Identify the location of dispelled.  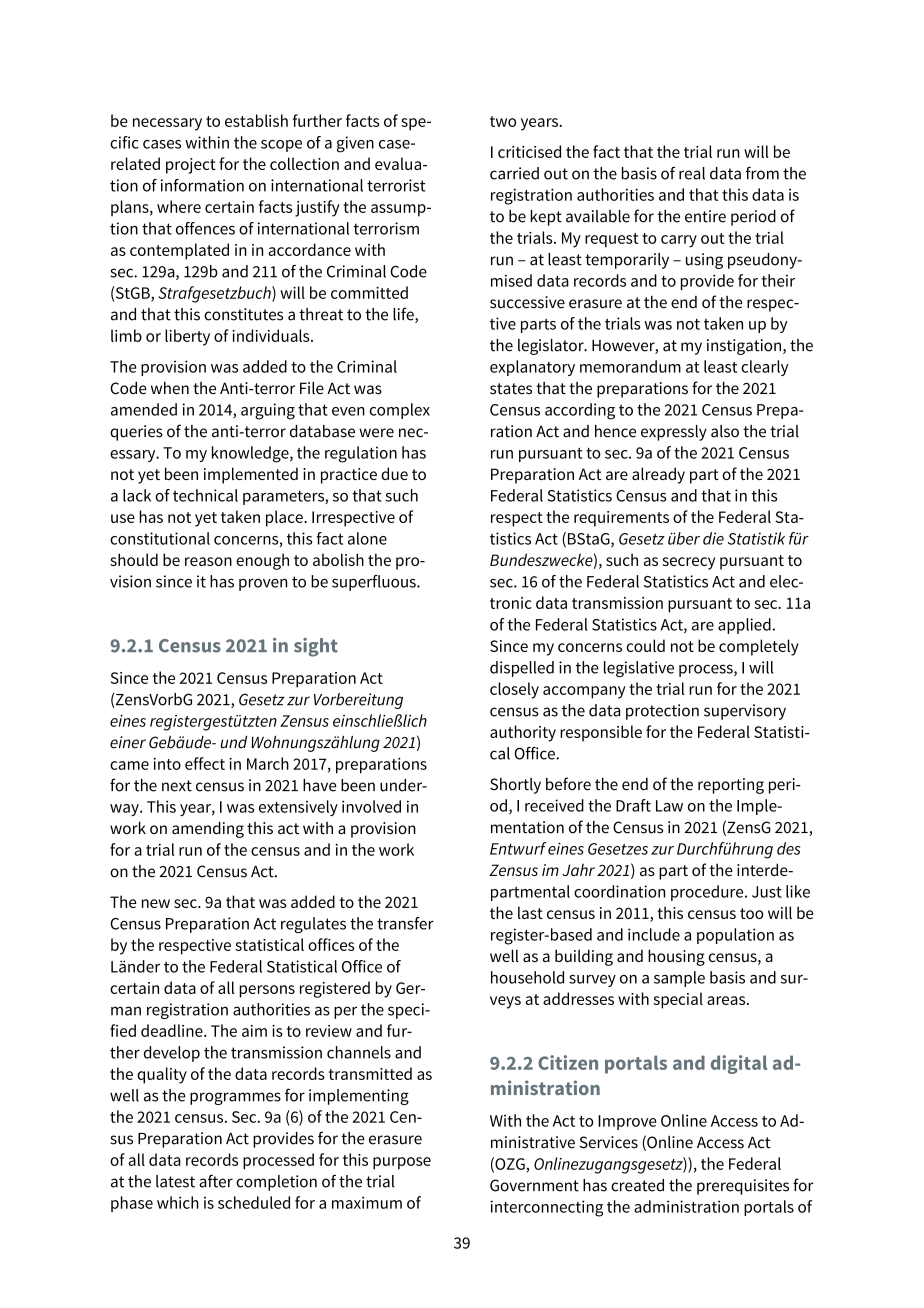
(522, 669).
